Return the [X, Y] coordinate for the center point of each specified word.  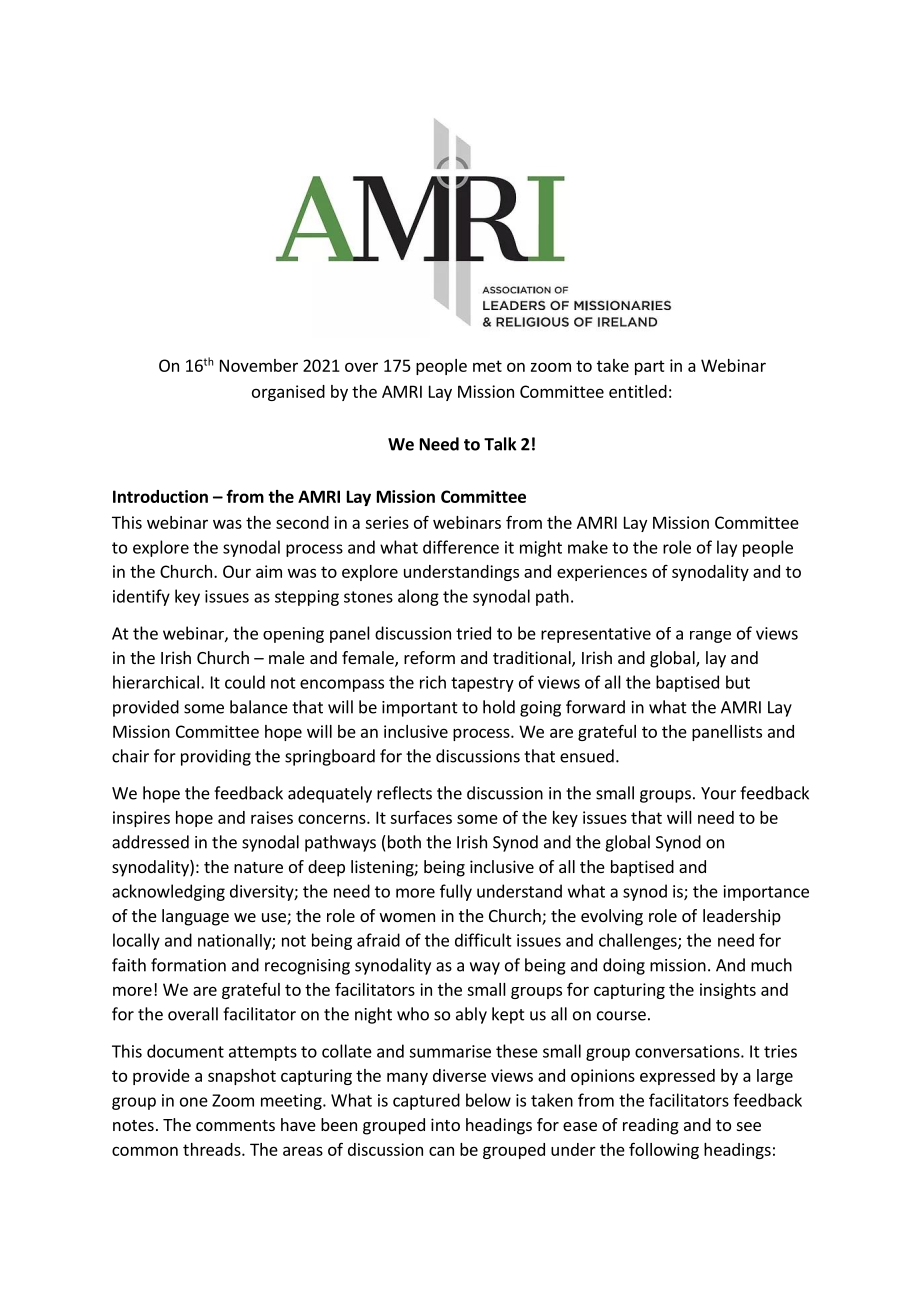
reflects [404, 793]
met [487, 366]
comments [235, 1125]
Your [718, 793]
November [259, 365]
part [650, 367]
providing [216, 757]
